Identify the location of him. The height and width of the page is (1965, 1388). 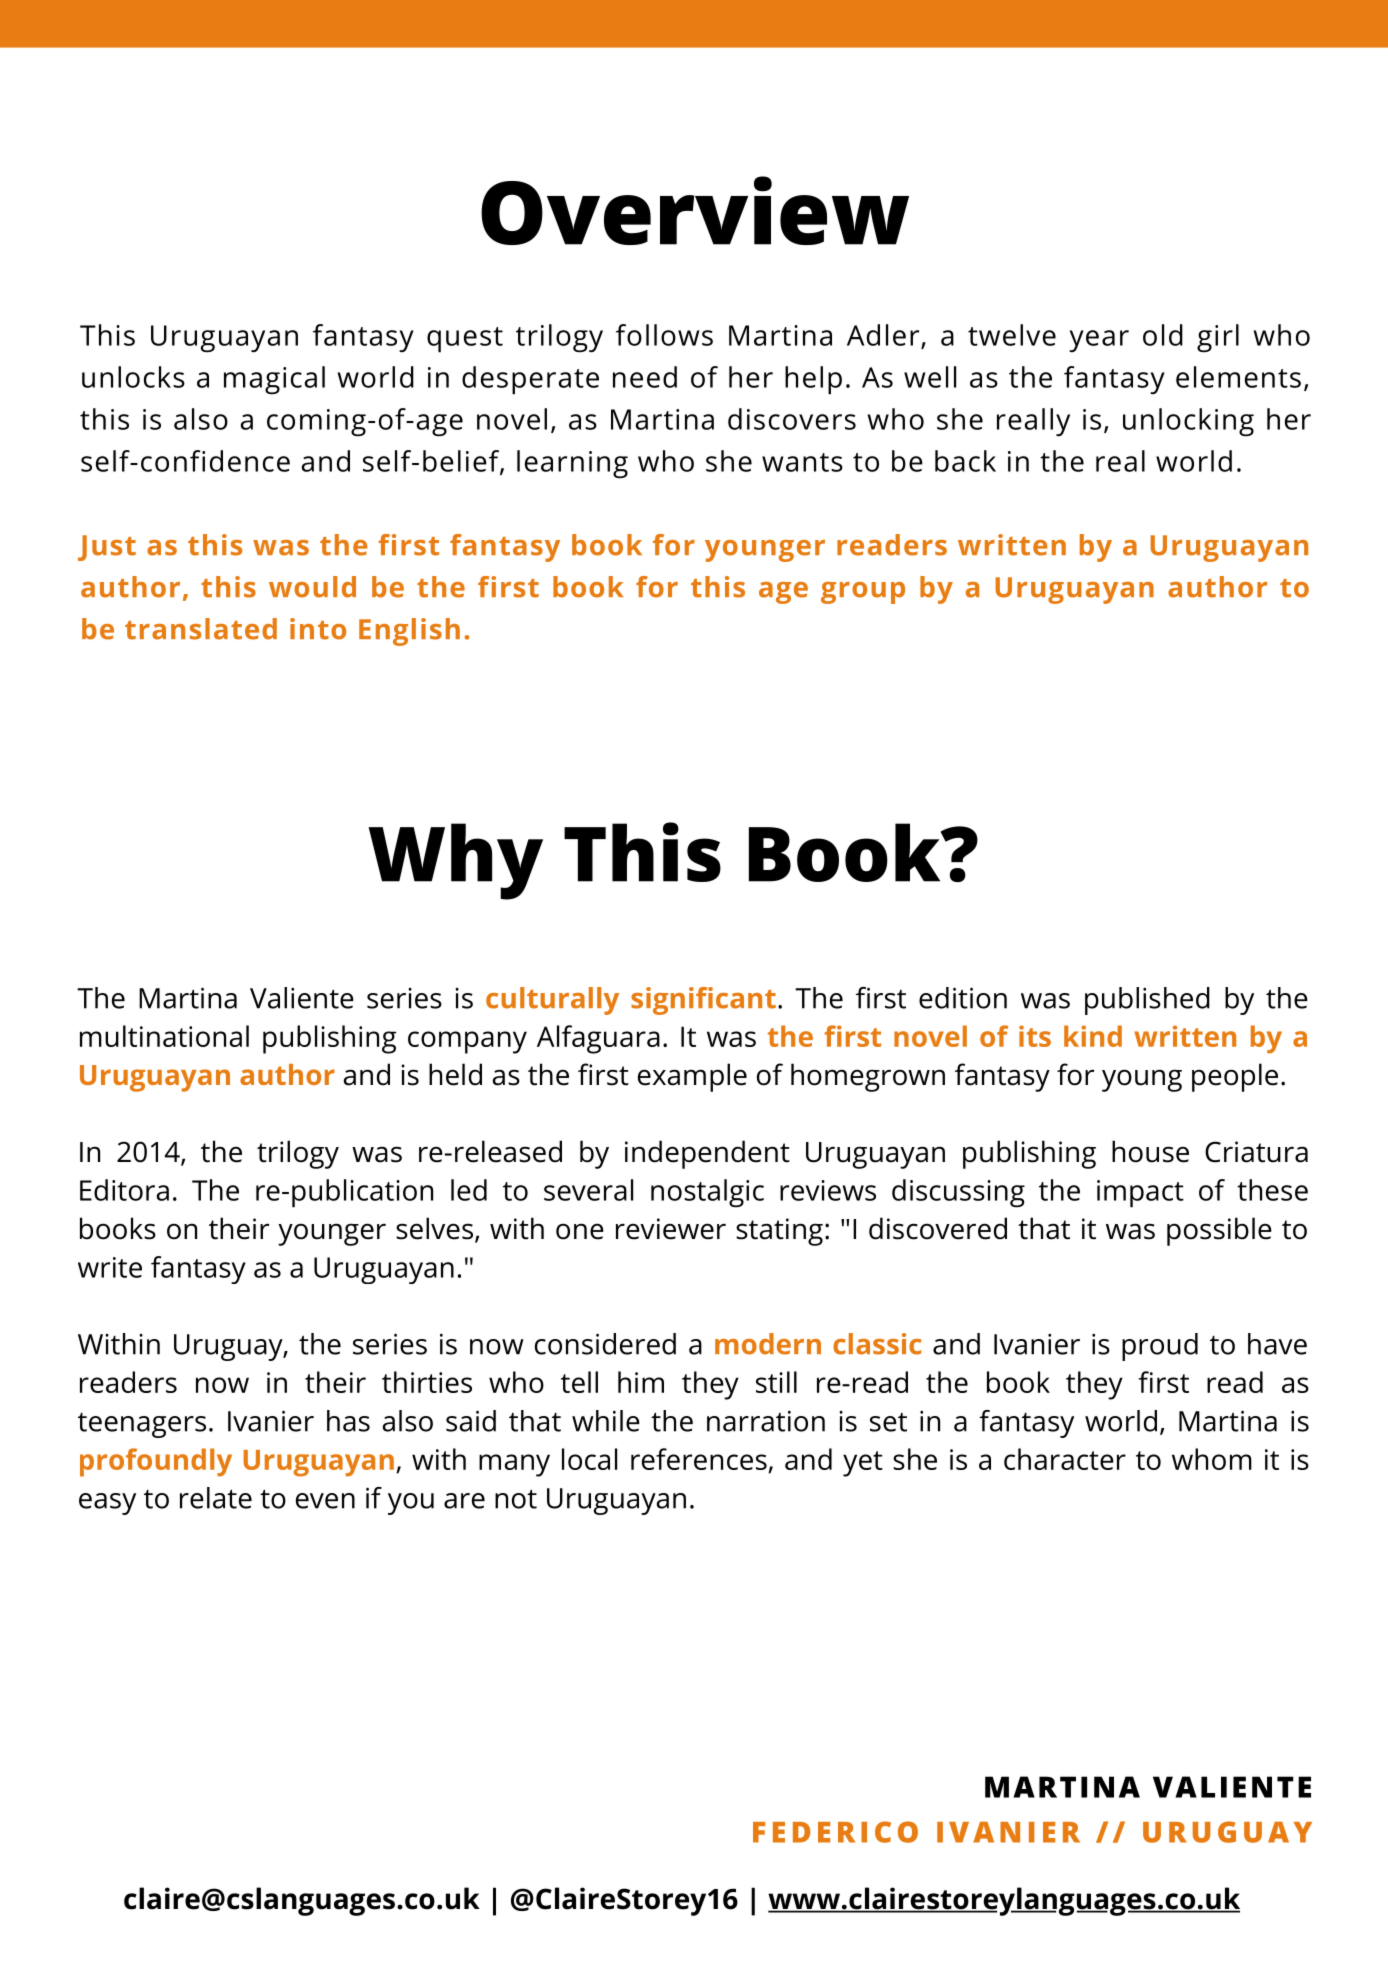
(641, 1382).
